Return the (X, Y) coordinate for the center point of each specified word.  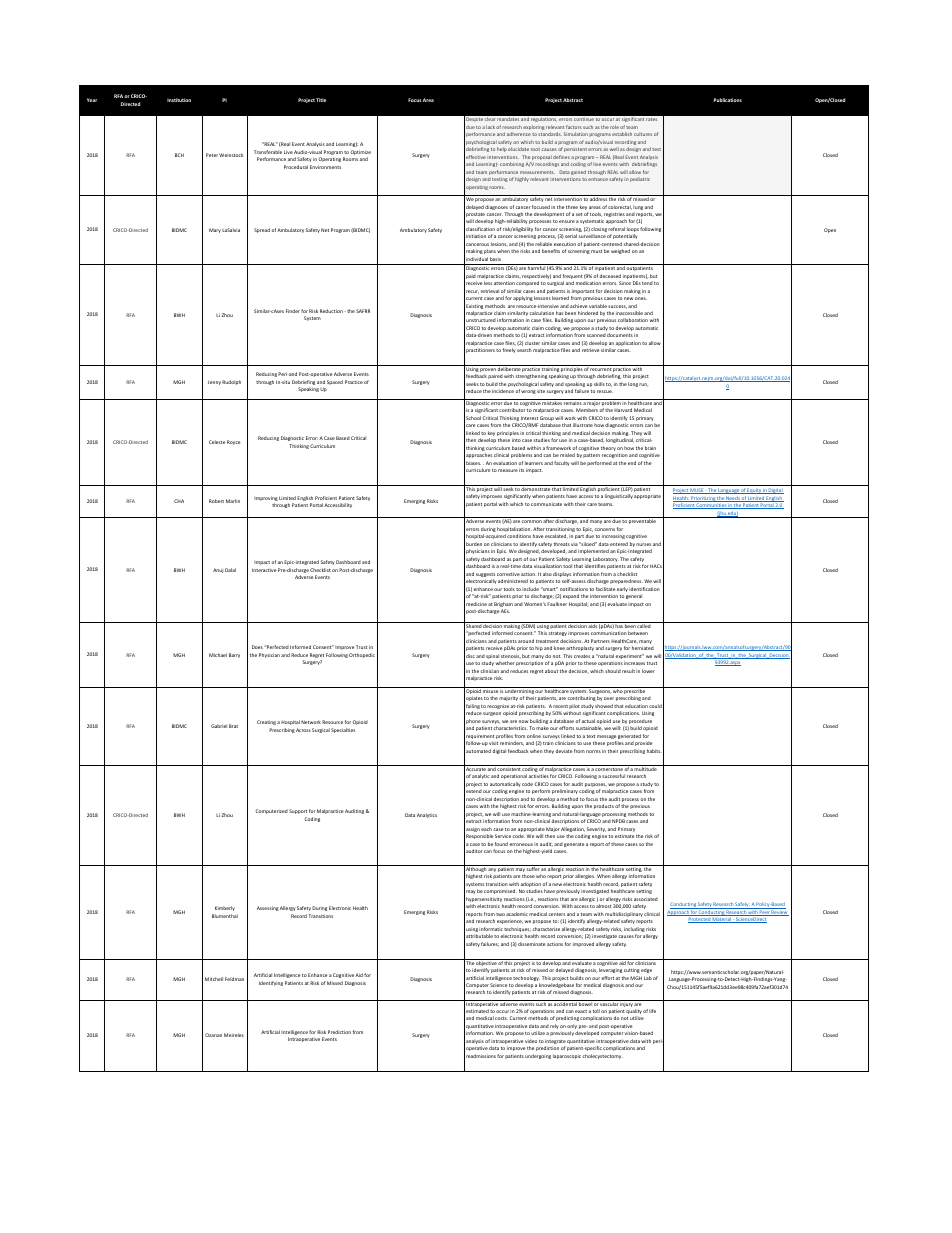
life (652, 1011)
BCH (179, 155)
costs (501, 1018)
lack (490, 127)
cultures (643, 134)
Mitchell (214, 979)
